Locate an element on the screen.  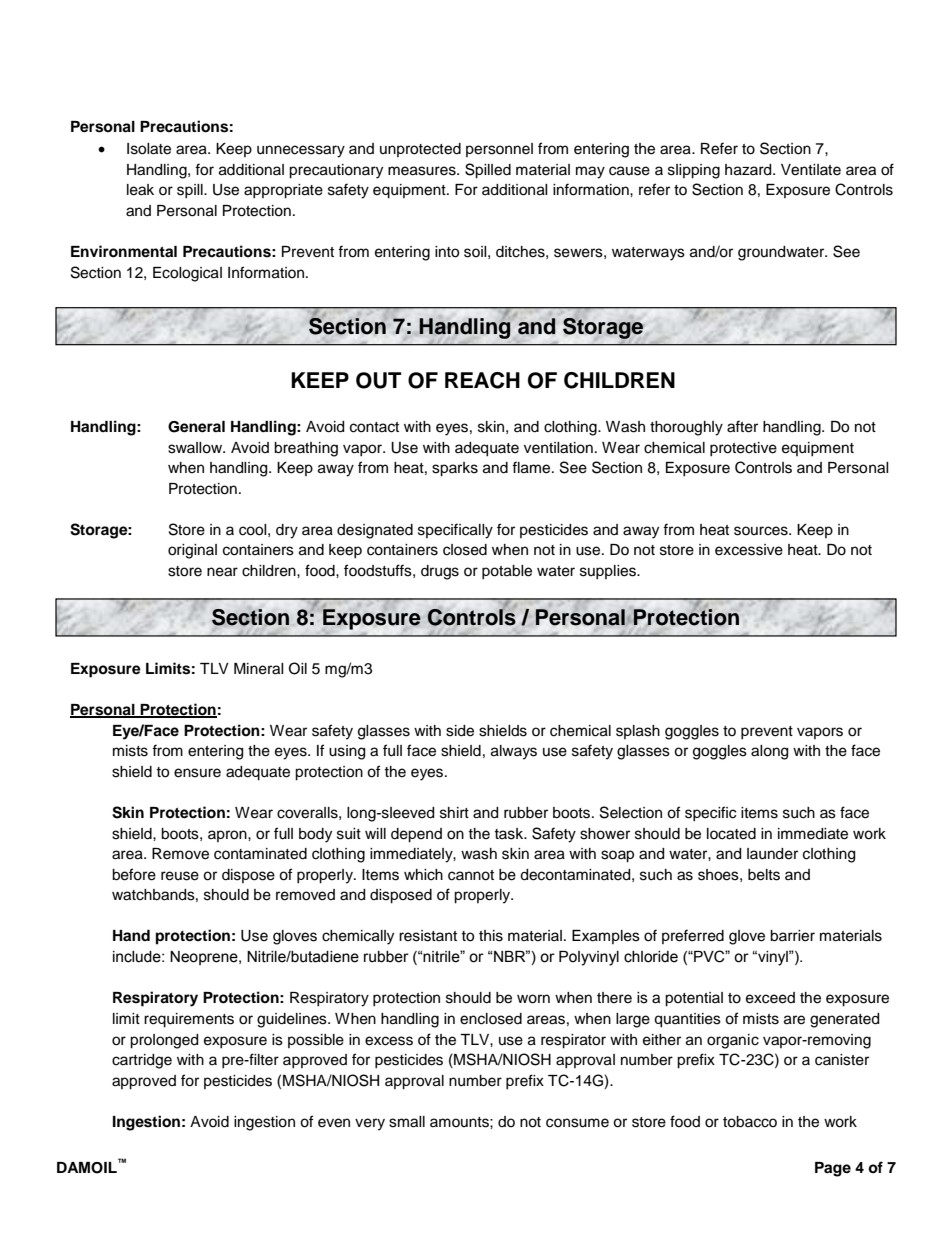
Mineral is located at coordinates (259, 669).
